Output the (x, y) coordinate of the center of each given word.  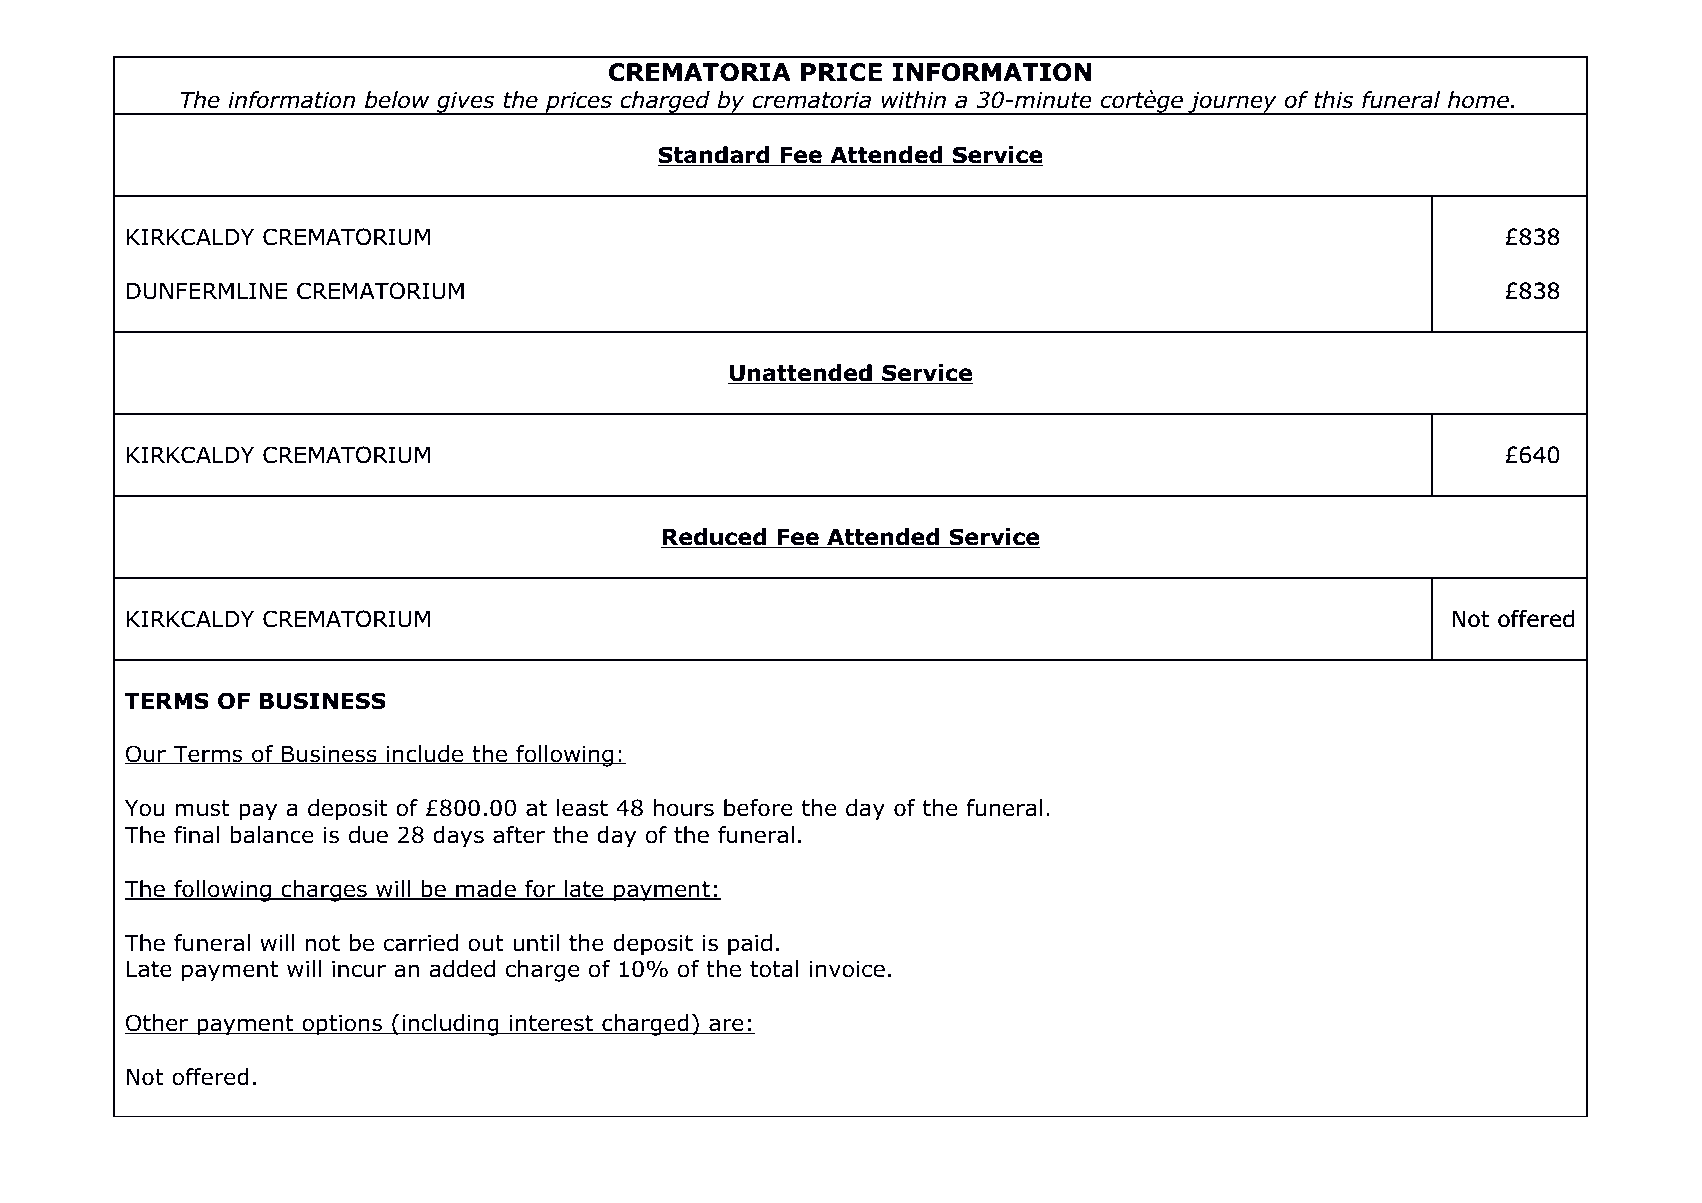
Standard (715, 156)
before (758, 808)
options (342, 1025)
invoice (847, 969)
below (397, 100)
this (1333, 100)
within (914, 99)
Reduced (714, 538)
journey (1232, 103)
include (425, 754)
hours (684, 808)
